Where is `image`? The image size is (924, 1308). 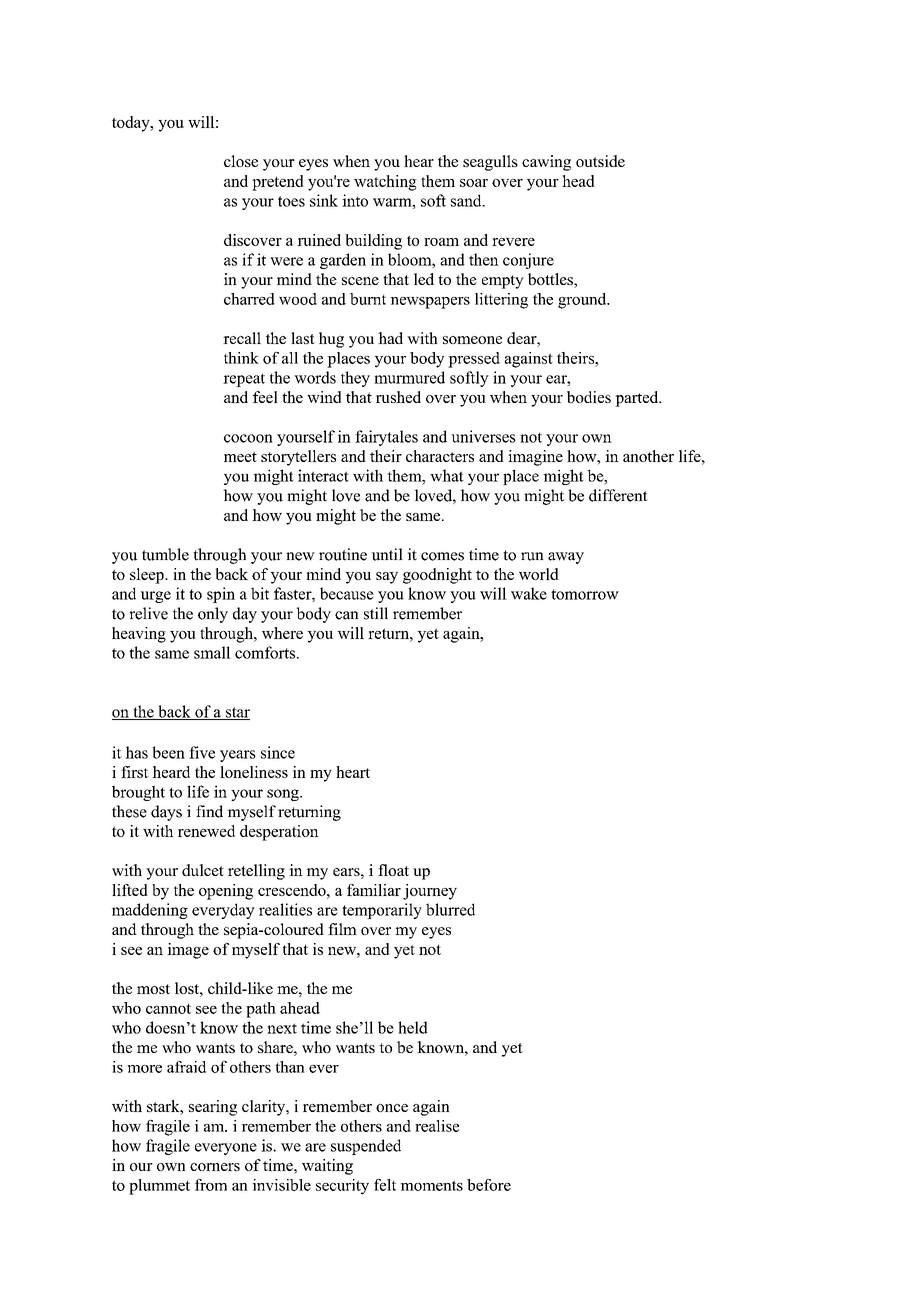 image is located at coordinates (188, 951).
